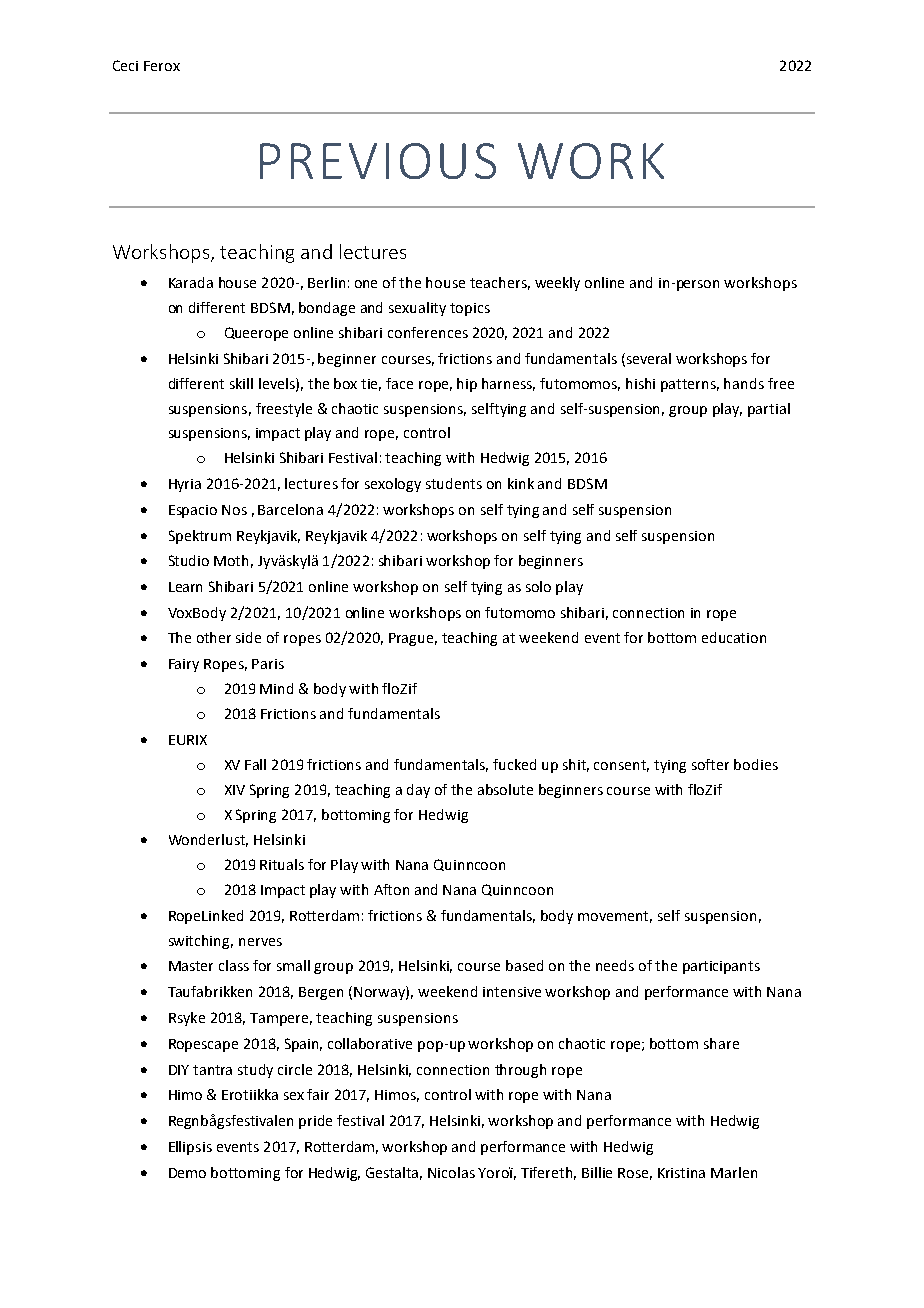 Image resolution: width=924 pixels, height=1308 pixels. What do you see at coordinates (190, 1148) in the screenshot?
I see `Ellipsis` at bounding box center [190, 1148].
